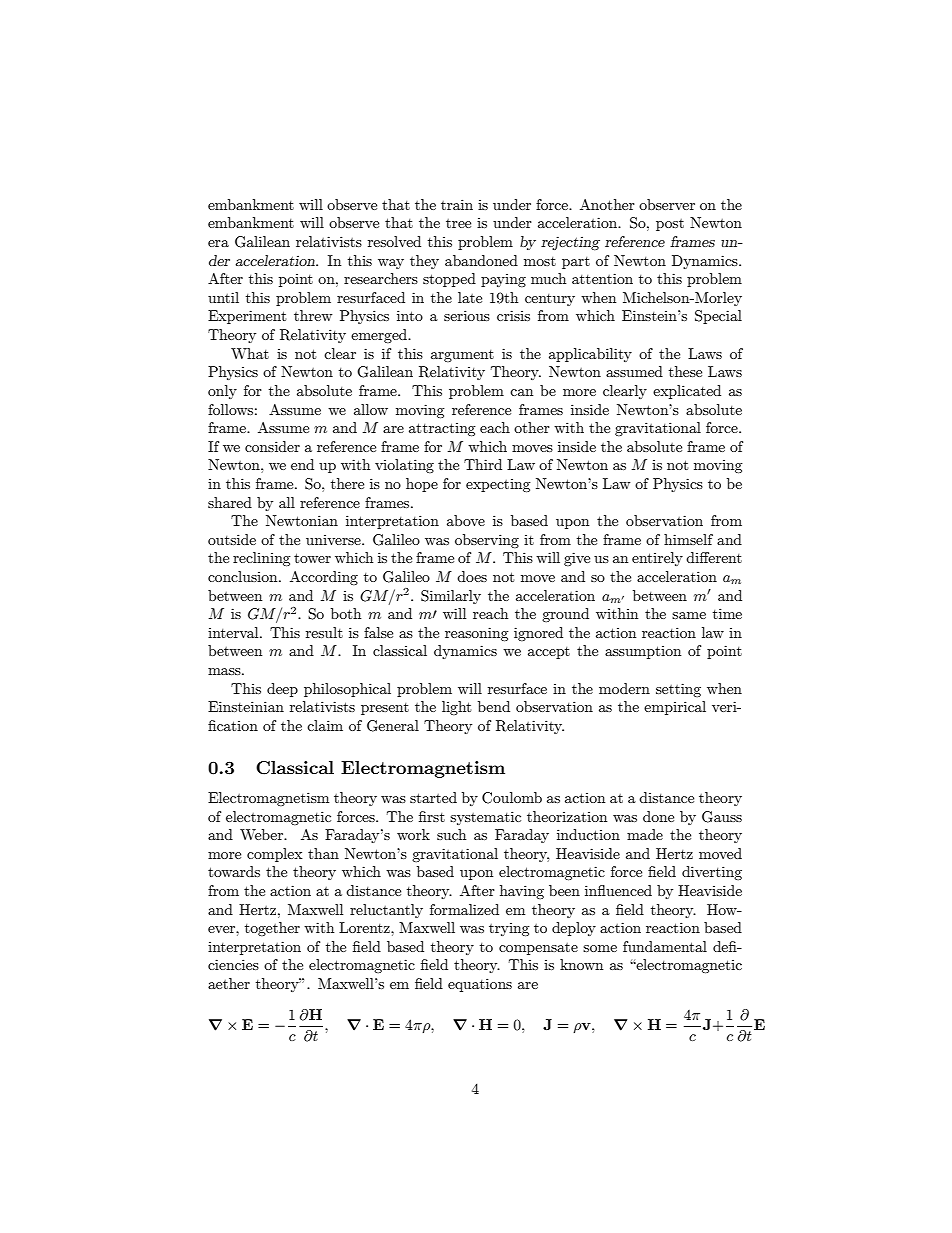  I want to click on equations, so click(480, 985).
